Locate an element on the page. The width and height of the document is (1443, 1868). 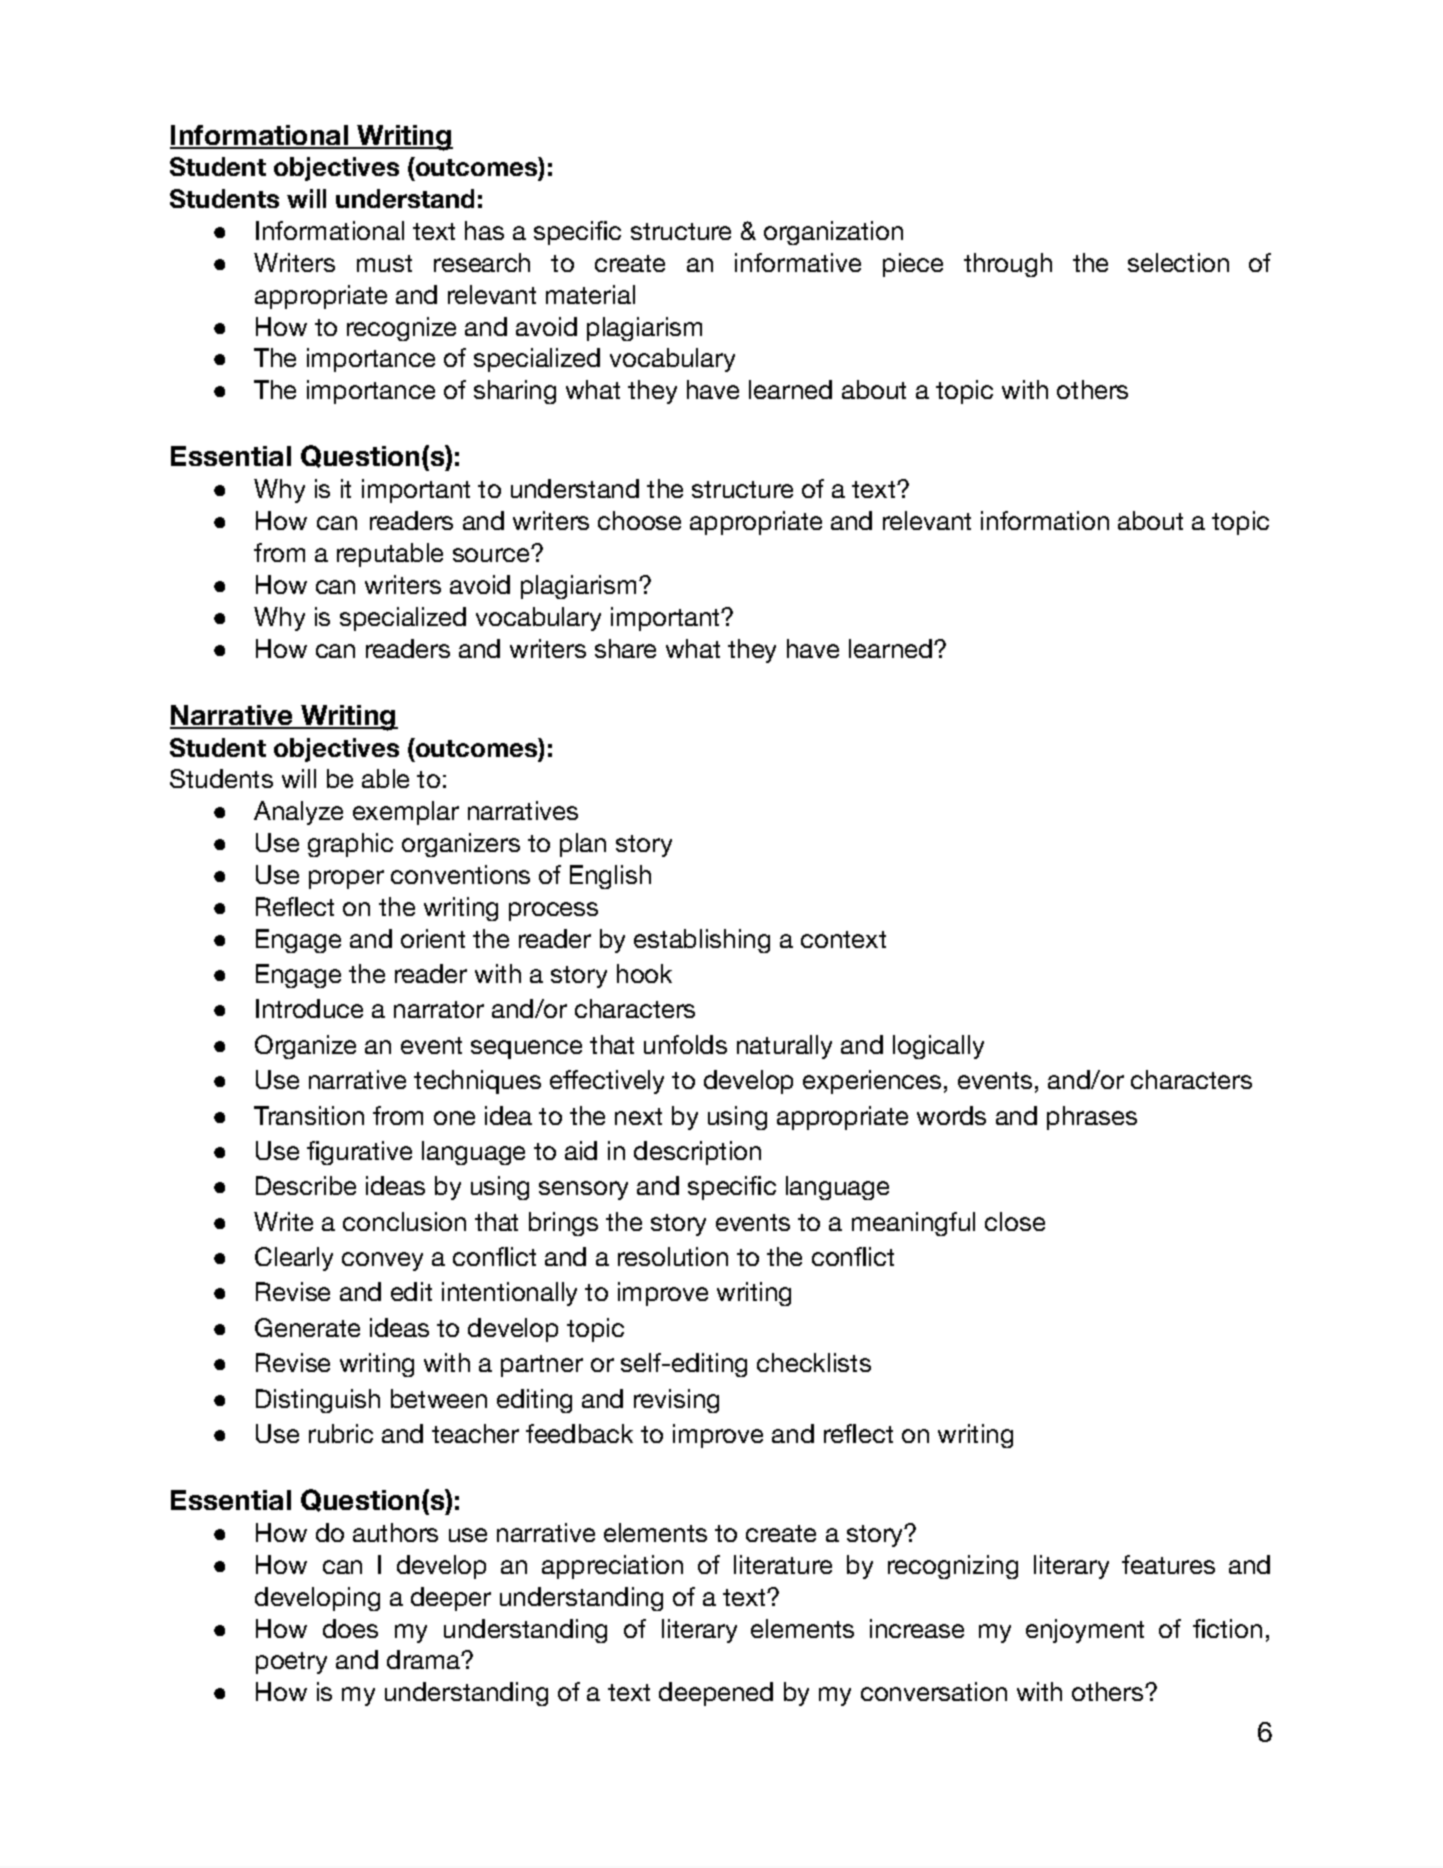
exemplar is located at coordinates (406, 813).
